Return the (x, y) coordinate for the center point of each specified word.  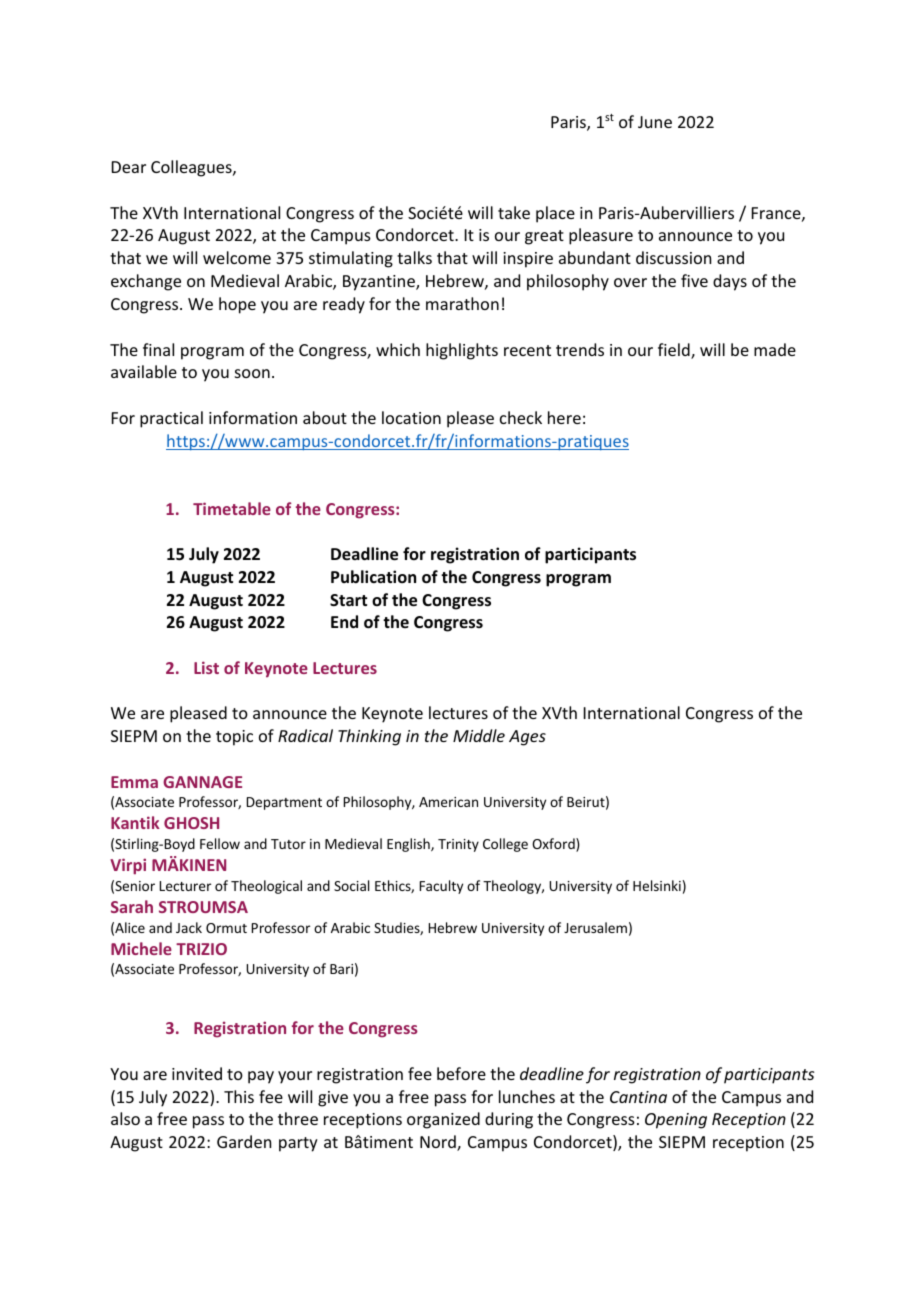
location (411, 417)
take (514, 212)
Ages (527, 738)
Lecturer (185, 886)
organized (443, 1120)
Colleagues (192, 168)
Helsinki (657, 885)
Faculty (441, 887)
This (239, 1096)
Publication (373, 576)
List (206, 667)
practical (171, 419)
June (655, 122)
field (675, 351)
